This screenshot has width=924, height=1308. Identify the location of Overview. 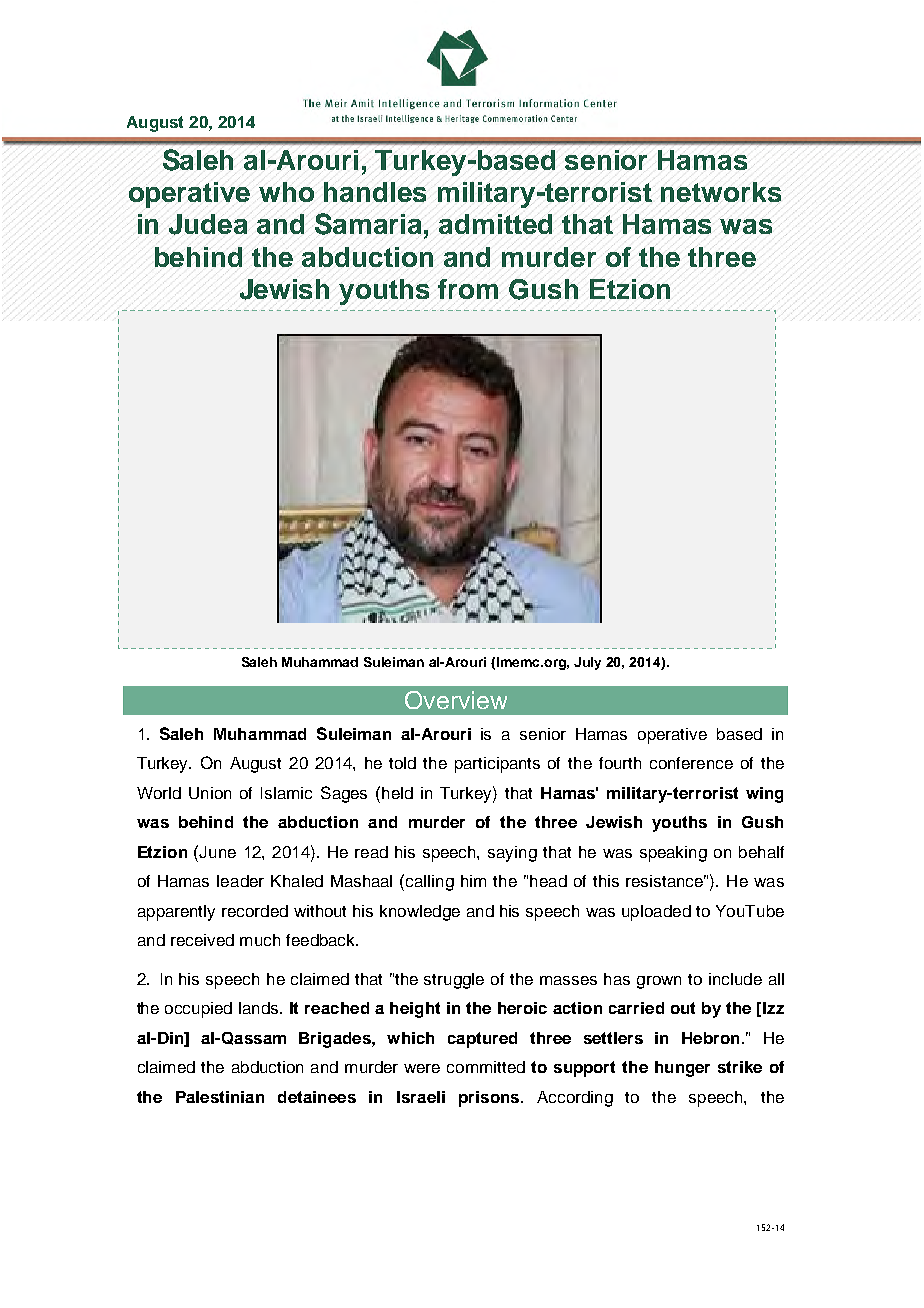
(456, 700).
